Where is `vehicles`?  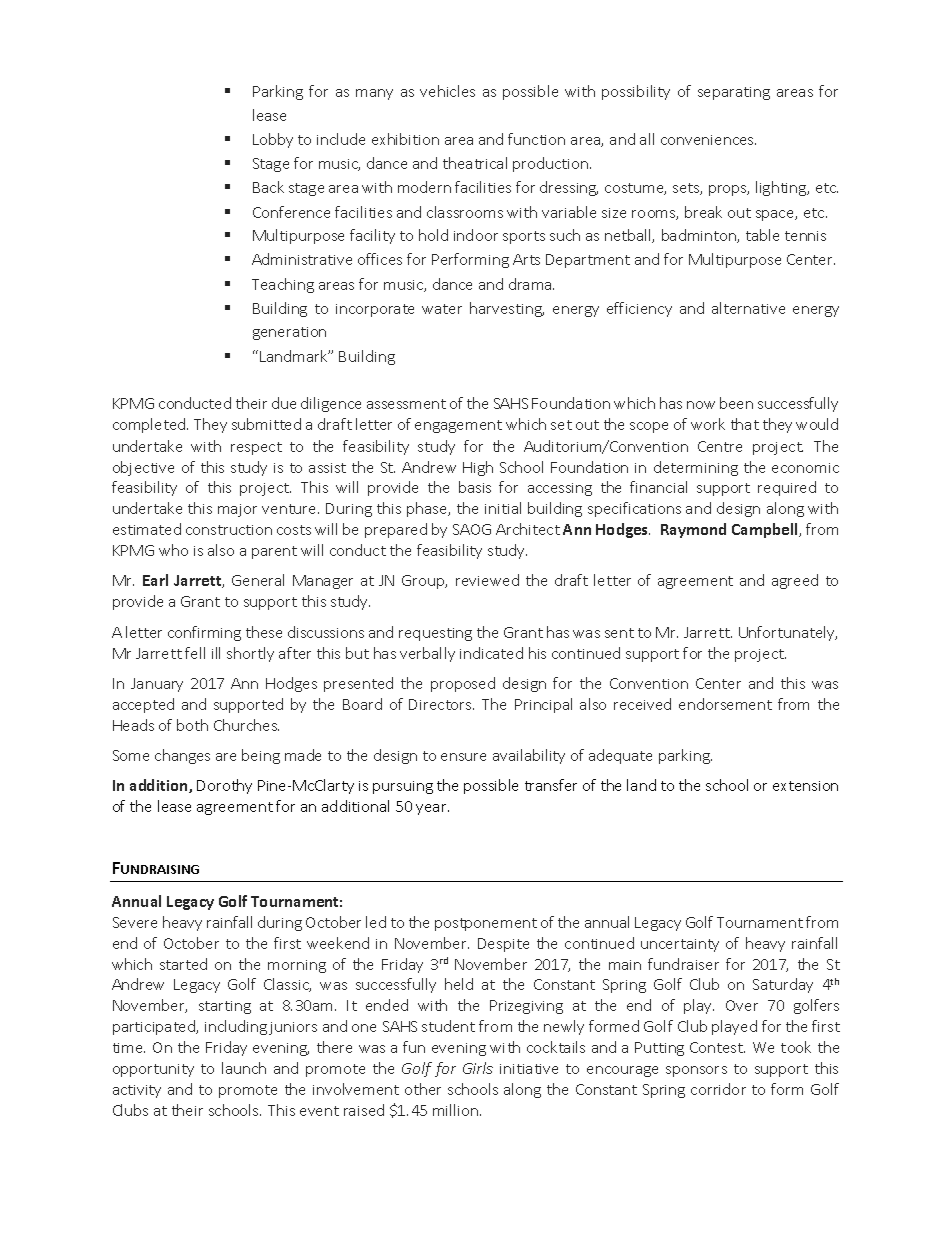
vehicles is located at coordinates (447, 91).
